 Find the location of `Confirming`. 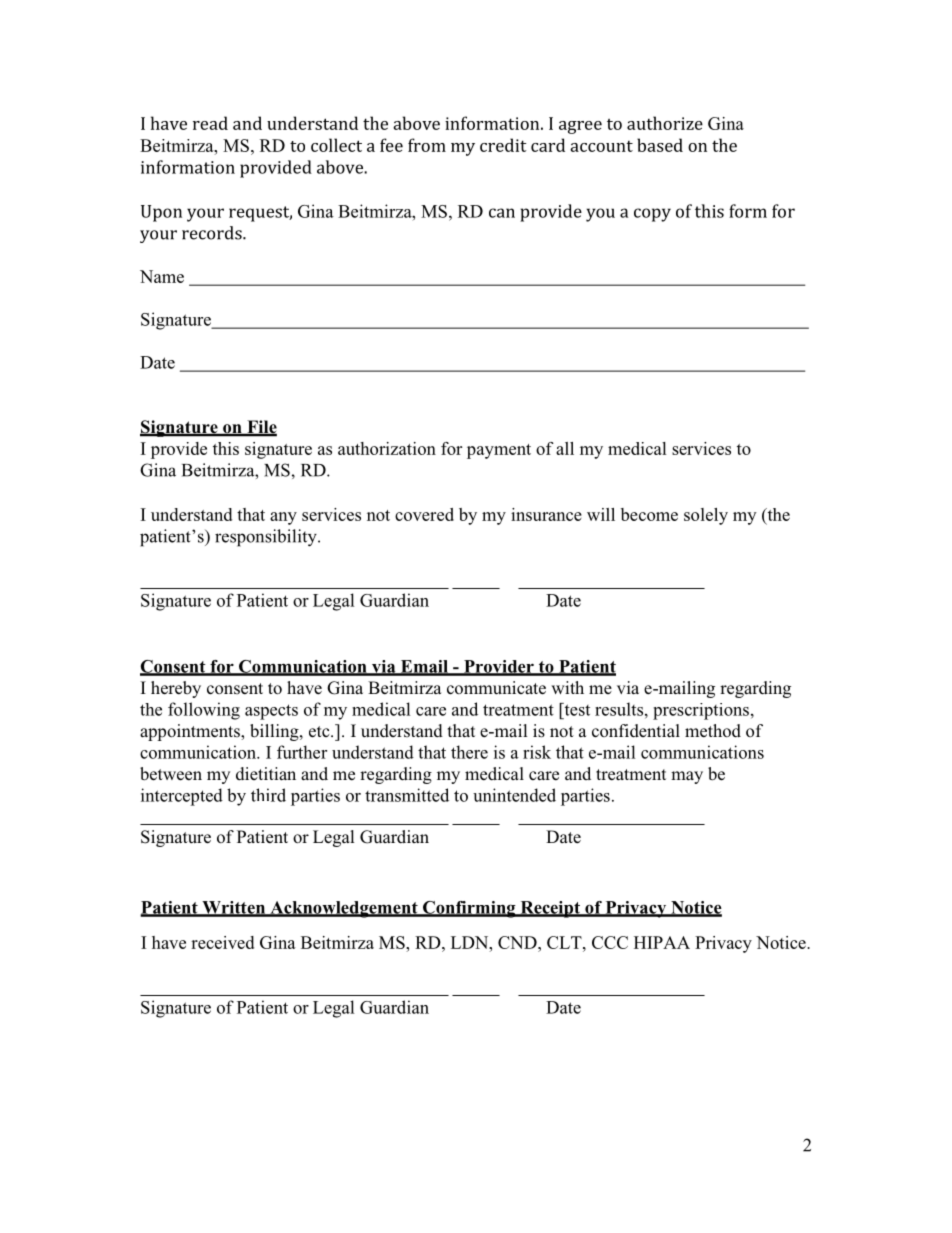

Confirming is located at coordinates (469, 909).
